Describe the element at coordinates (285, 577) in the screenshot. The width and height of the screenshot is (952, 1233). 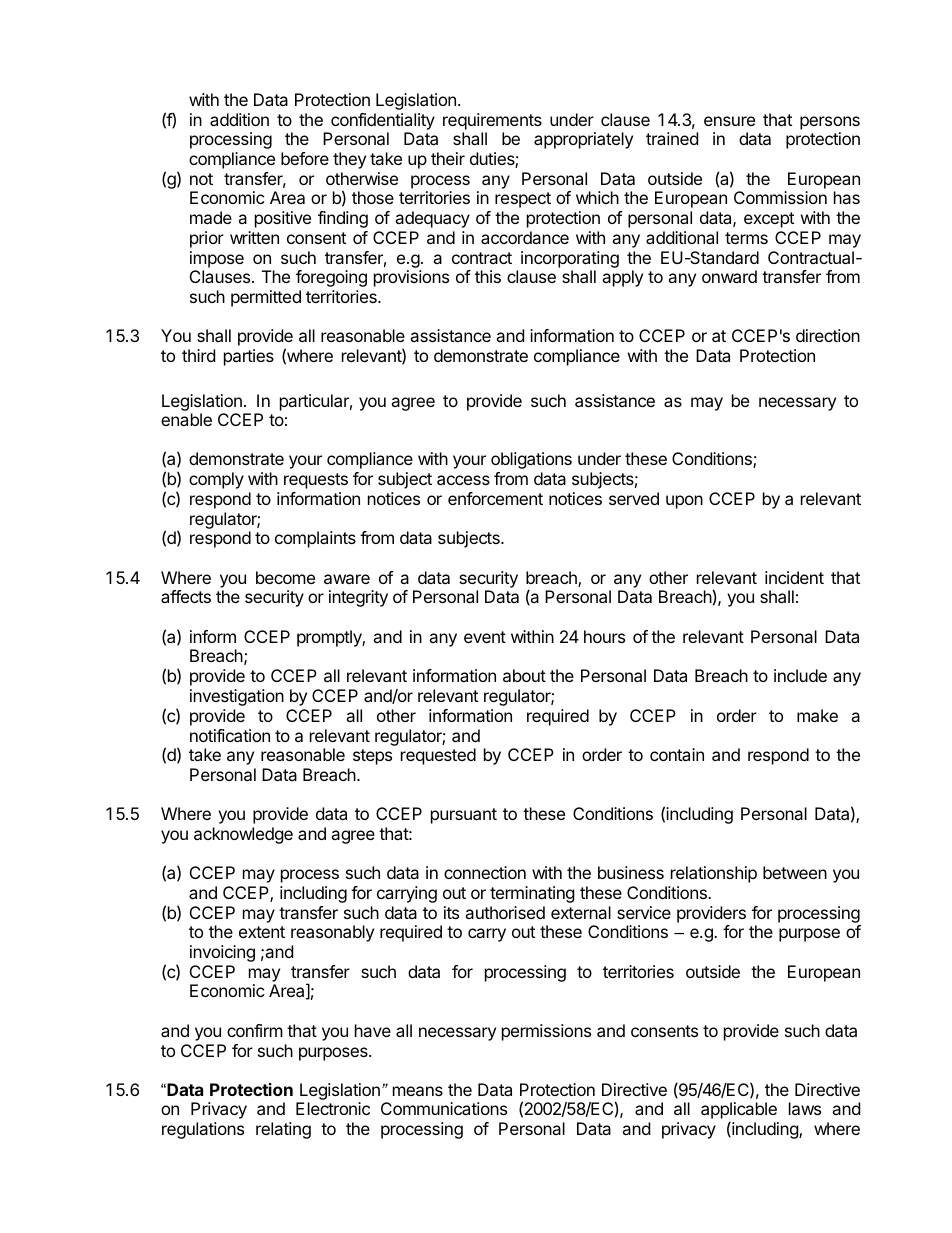
I see `become` at that location.
